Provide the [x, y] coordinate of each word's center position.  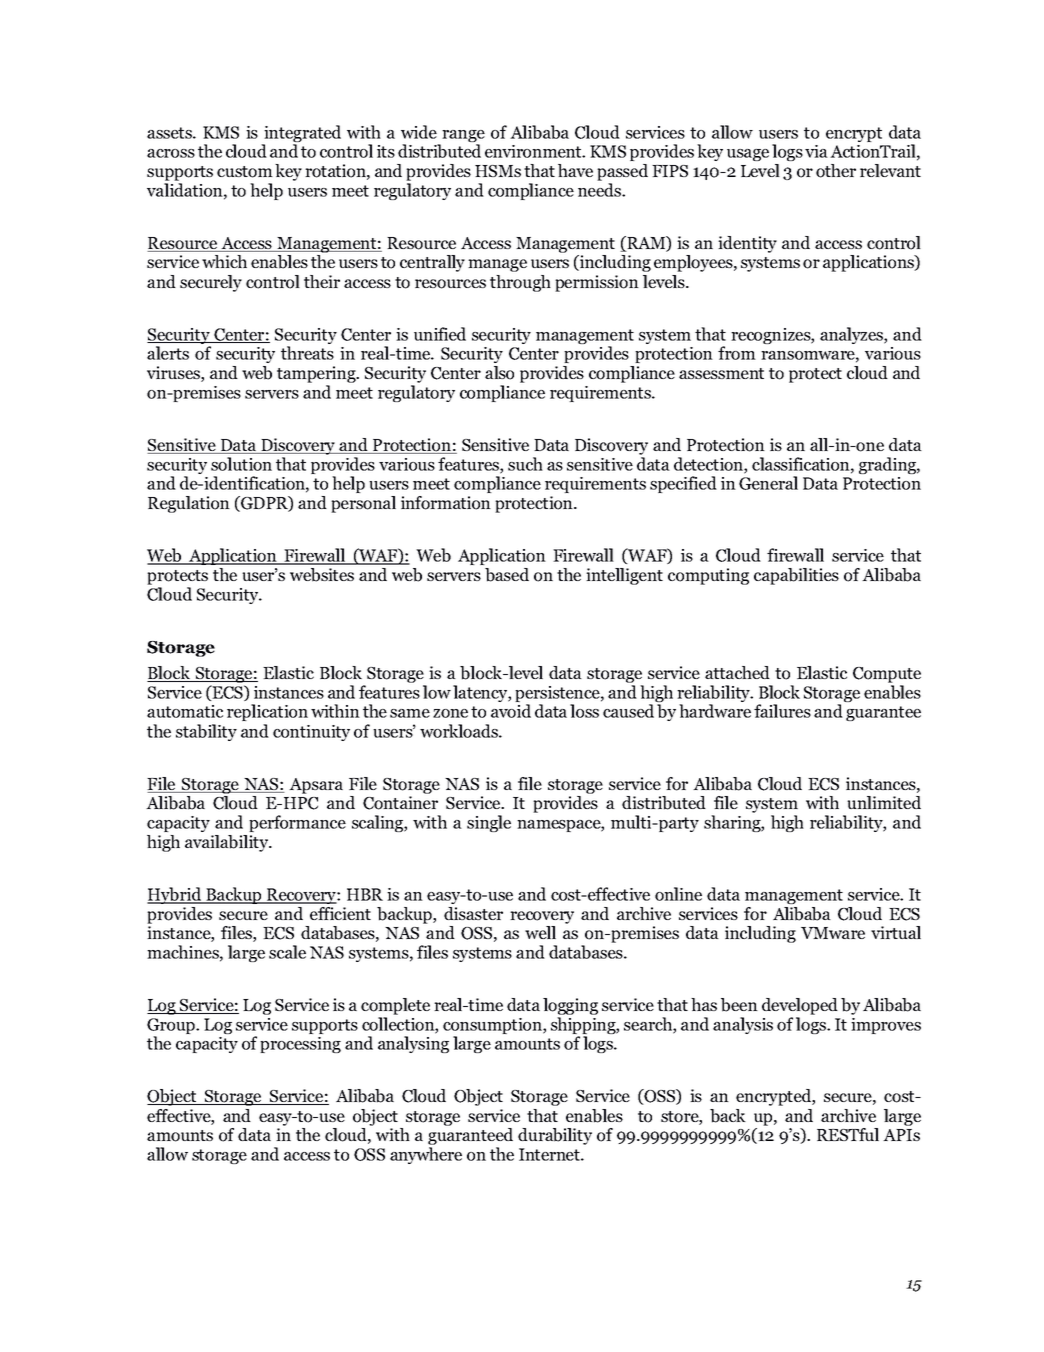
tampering [317, 374]
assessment [721, 373]
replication [267, 712]
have [575, 170]
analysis [743, 1025]
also [499, 373]
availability [228, 843]
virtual [896, 932]
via [816, 151]
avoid [511, 711]
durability [555, 1136]
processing [300, 1045]
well [540, 932]
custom [245, 172]
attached [737, 672]
